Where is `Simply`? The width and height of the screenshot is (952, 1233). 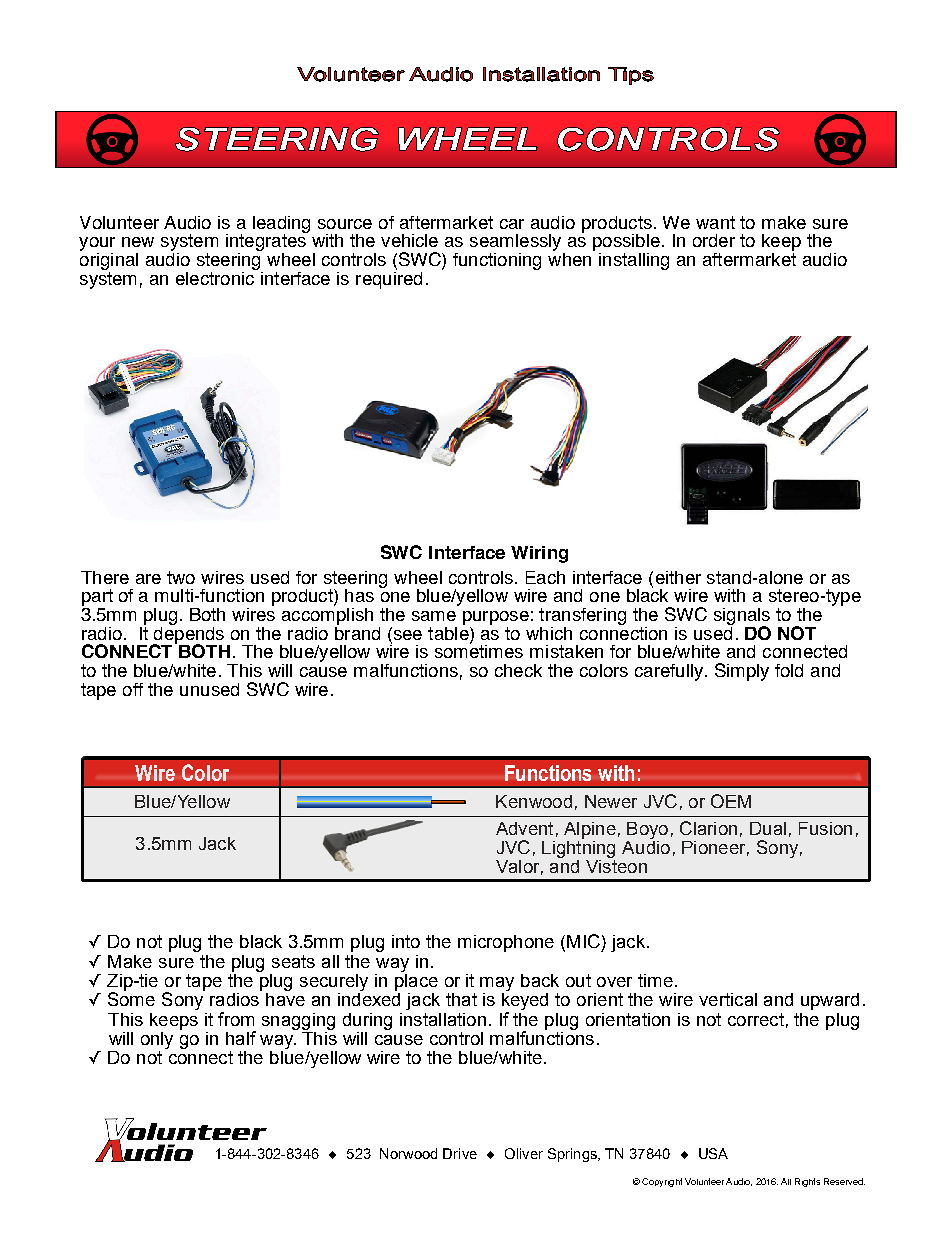 Simply is located at coordinates (742, 672).
